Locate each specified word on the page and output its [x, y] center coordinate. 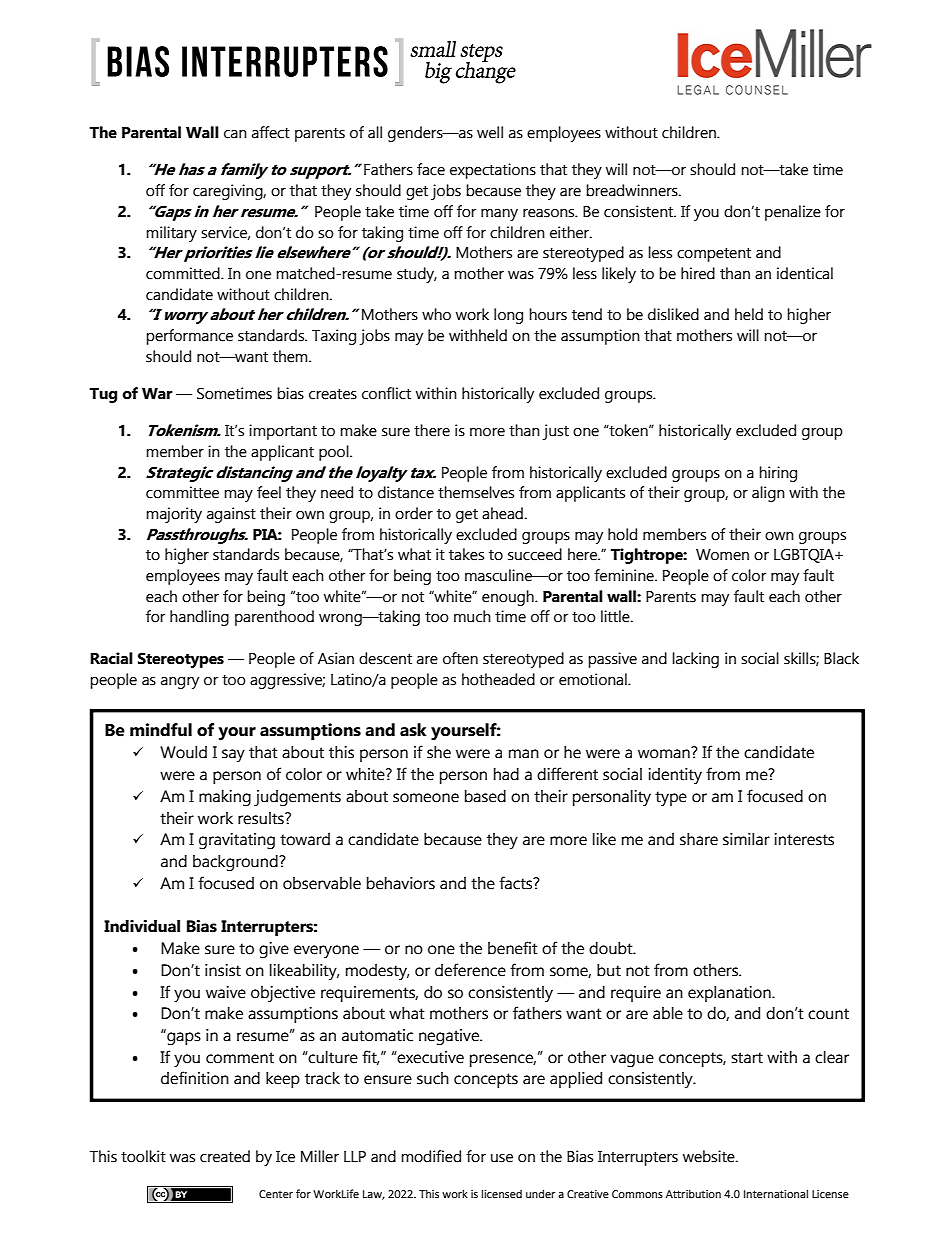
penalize [793, 213]
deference [470, 970]
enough [509, 598]
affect [271, 132]
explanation [730, 994]
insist [223, 970]
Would [183, 752]
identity [675, 776]
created [225, 1156]
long [508, 316]
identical [805, 273]
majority [174, 515]
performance [189, 337]
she [439, 752]
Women [722, 555]
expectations [493, 171]
